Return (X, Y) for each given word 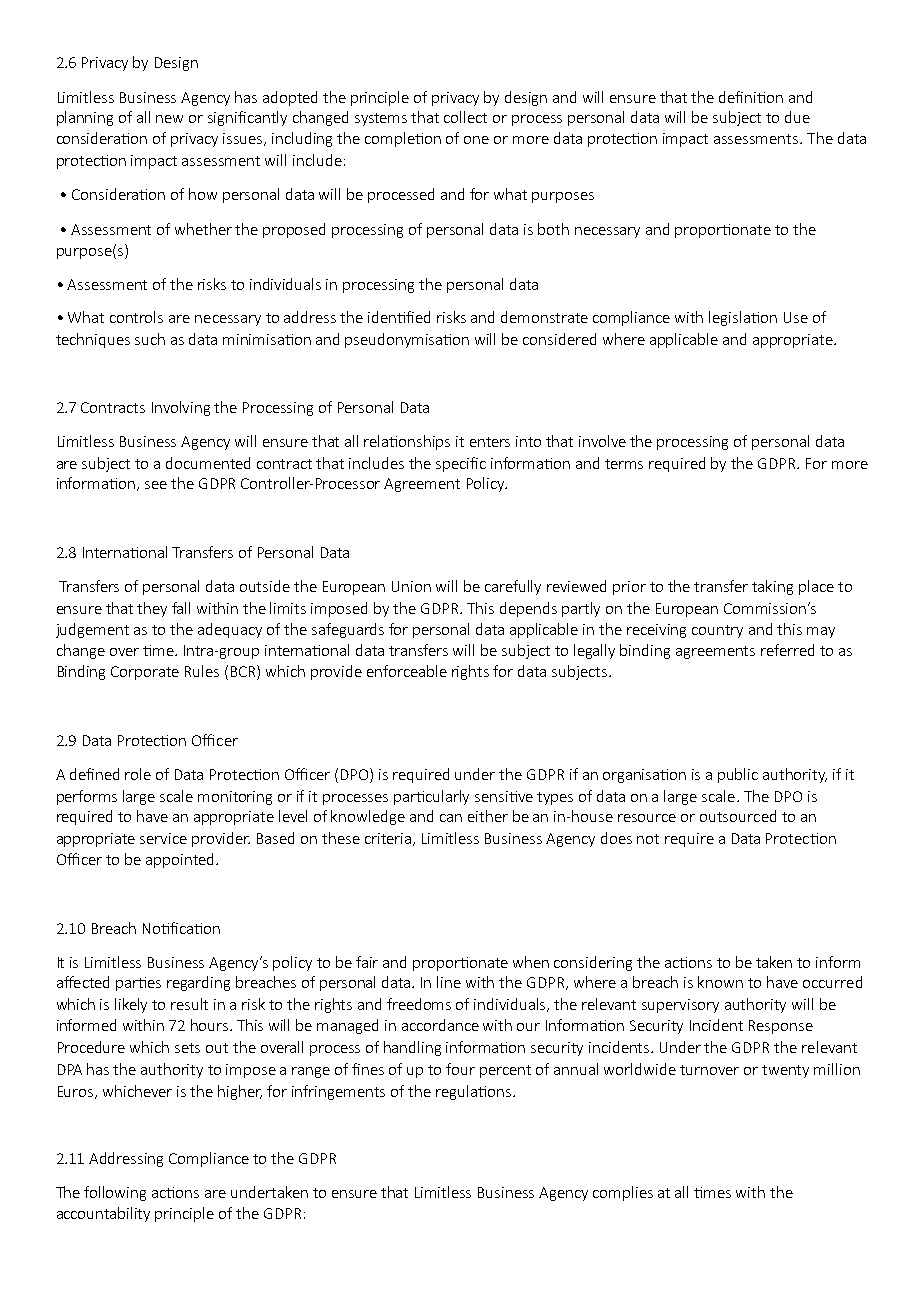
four (460, 1069)
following (115, 1193)
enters (490, 442)
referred (787, 650)
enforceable (407, 671)
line (449, 982)
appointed (179, 860)
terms (624, 464)
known (720, 982)
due (797, 117)
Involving (181, 408)
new (169, 119)
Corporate (145, 673)
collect (465, 117)
